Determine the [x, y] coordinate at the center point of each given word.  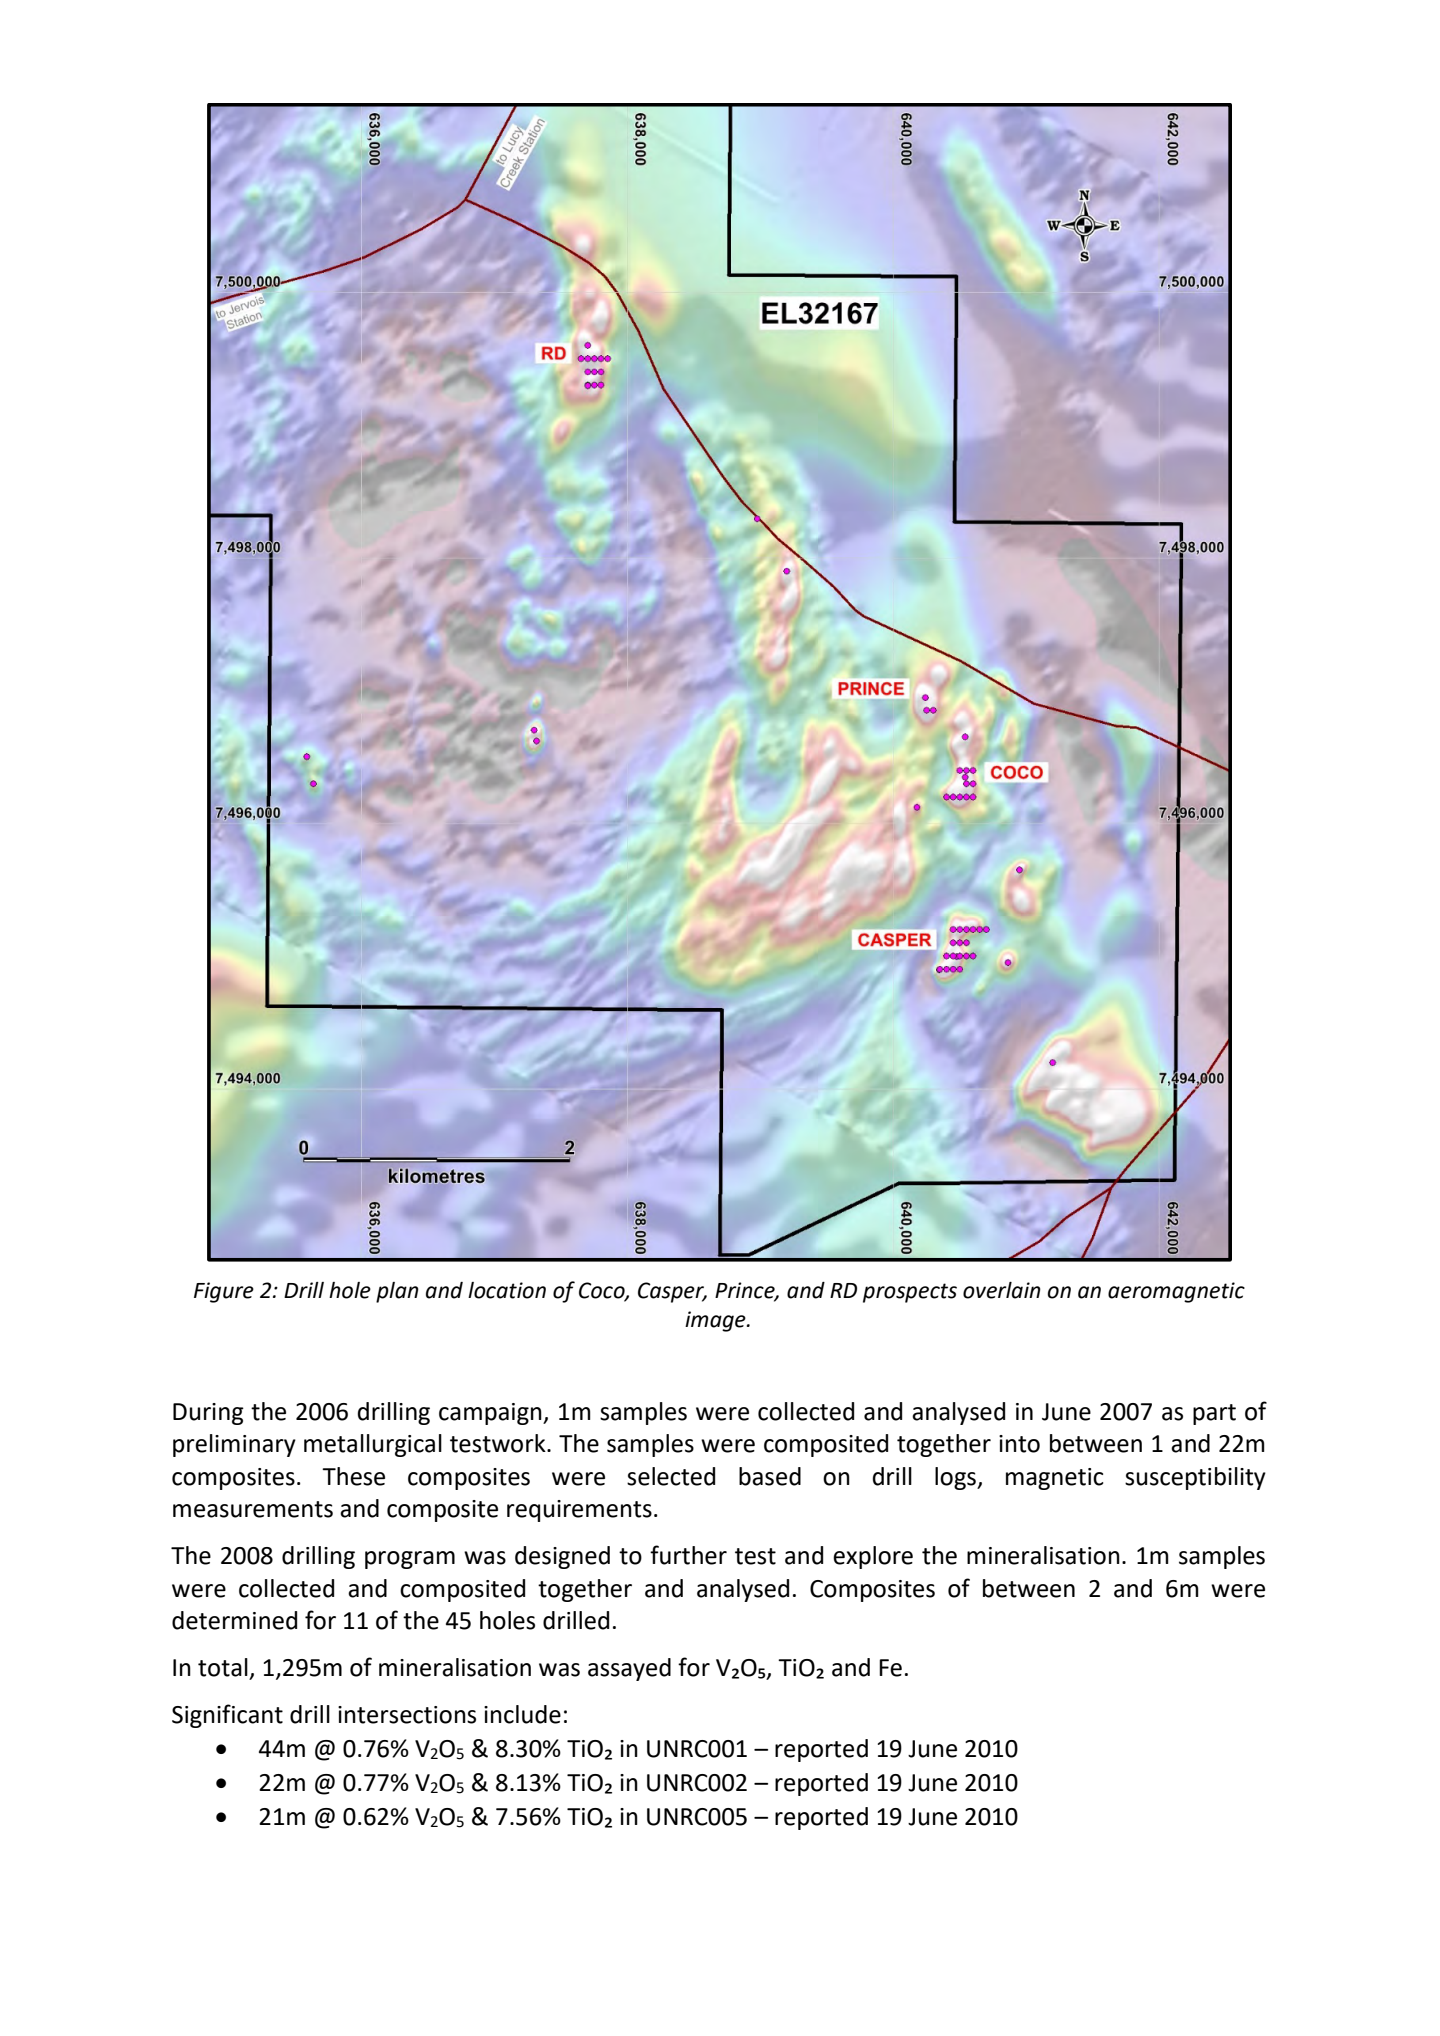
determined [234, 1620]
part [1214, 1414]
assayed [629, 1669]
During [208, 1414]
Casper [672, 1292]
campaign [491, 1414]
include [522, 1714]
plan [397, 1292]
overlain [1002, 1290]
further [688, 1555]
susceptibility [1195, 1478]
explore [873, 1557]
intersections [407, 1715]
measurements [253, 1509]
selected [671, 1476]
